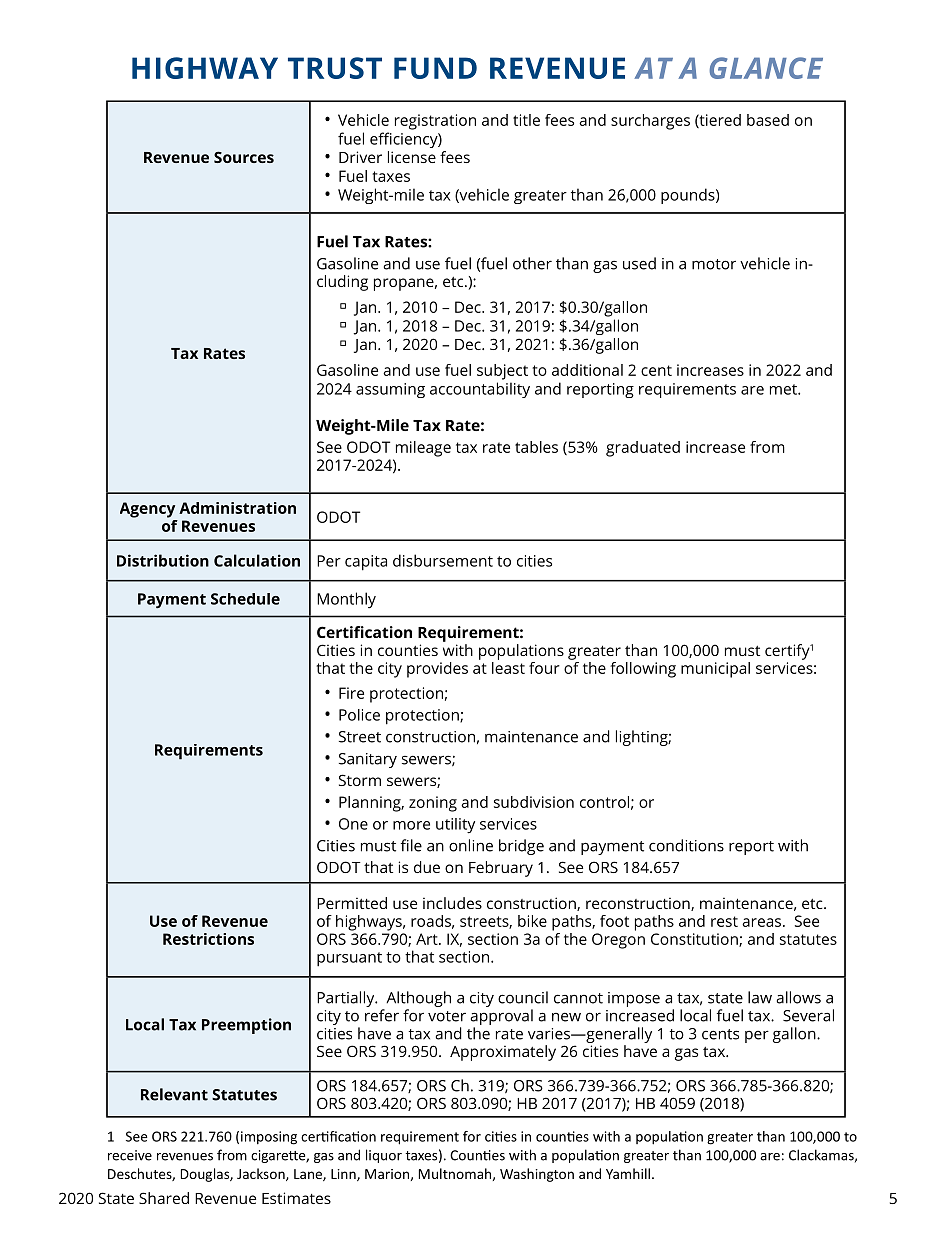 Image resolution: width=952 pixels, height=1233 pixels. Describe the element at coordinates (784, 389) in the screenshot. I see `met` at that location.
